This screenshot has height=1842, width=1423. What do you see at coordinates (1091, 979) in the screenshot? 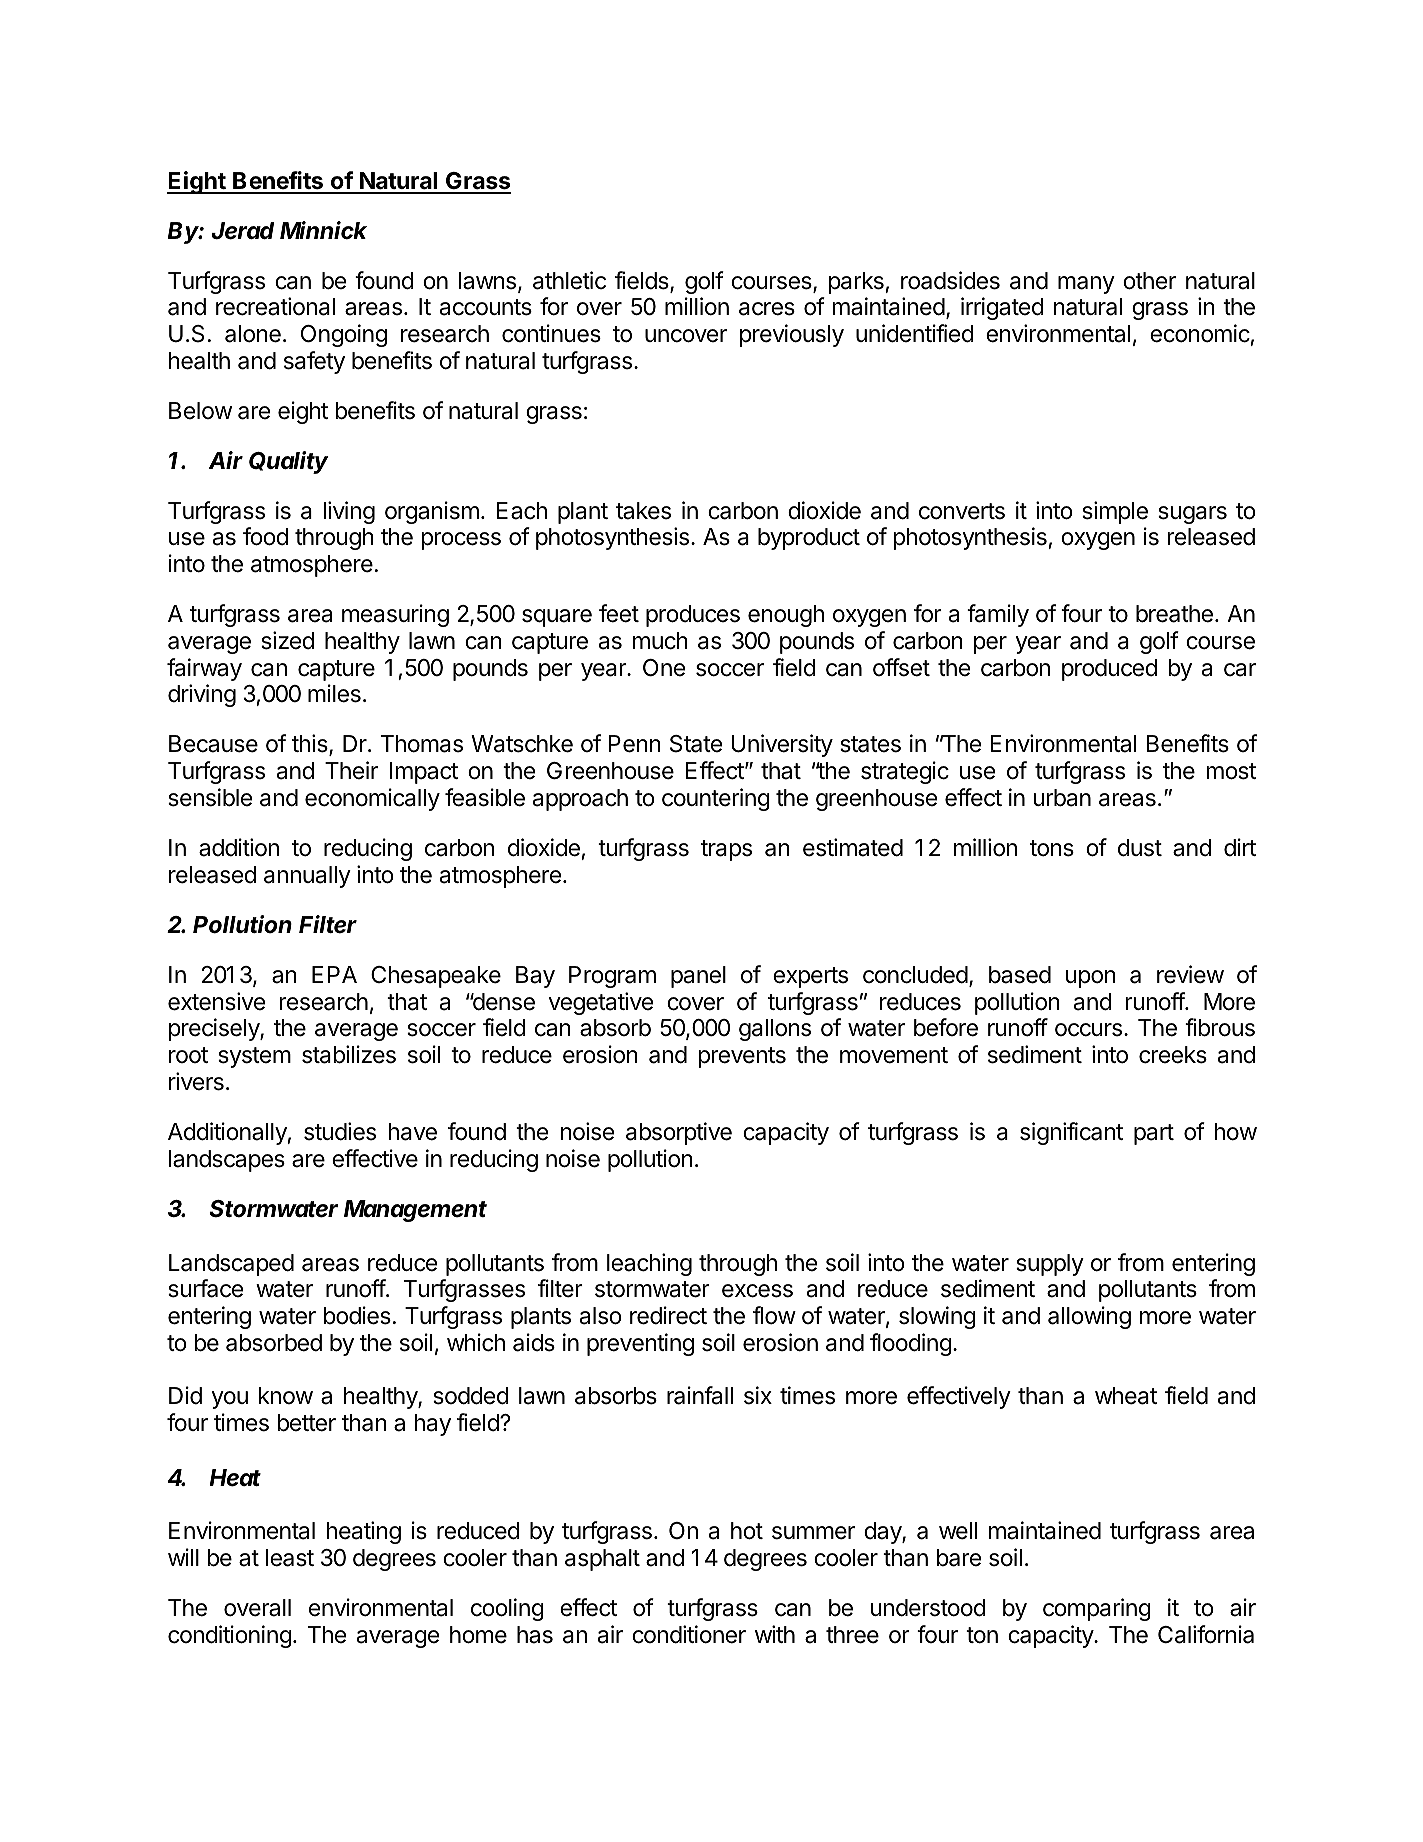
I see `upon` at bounding box center [1091, 979].
